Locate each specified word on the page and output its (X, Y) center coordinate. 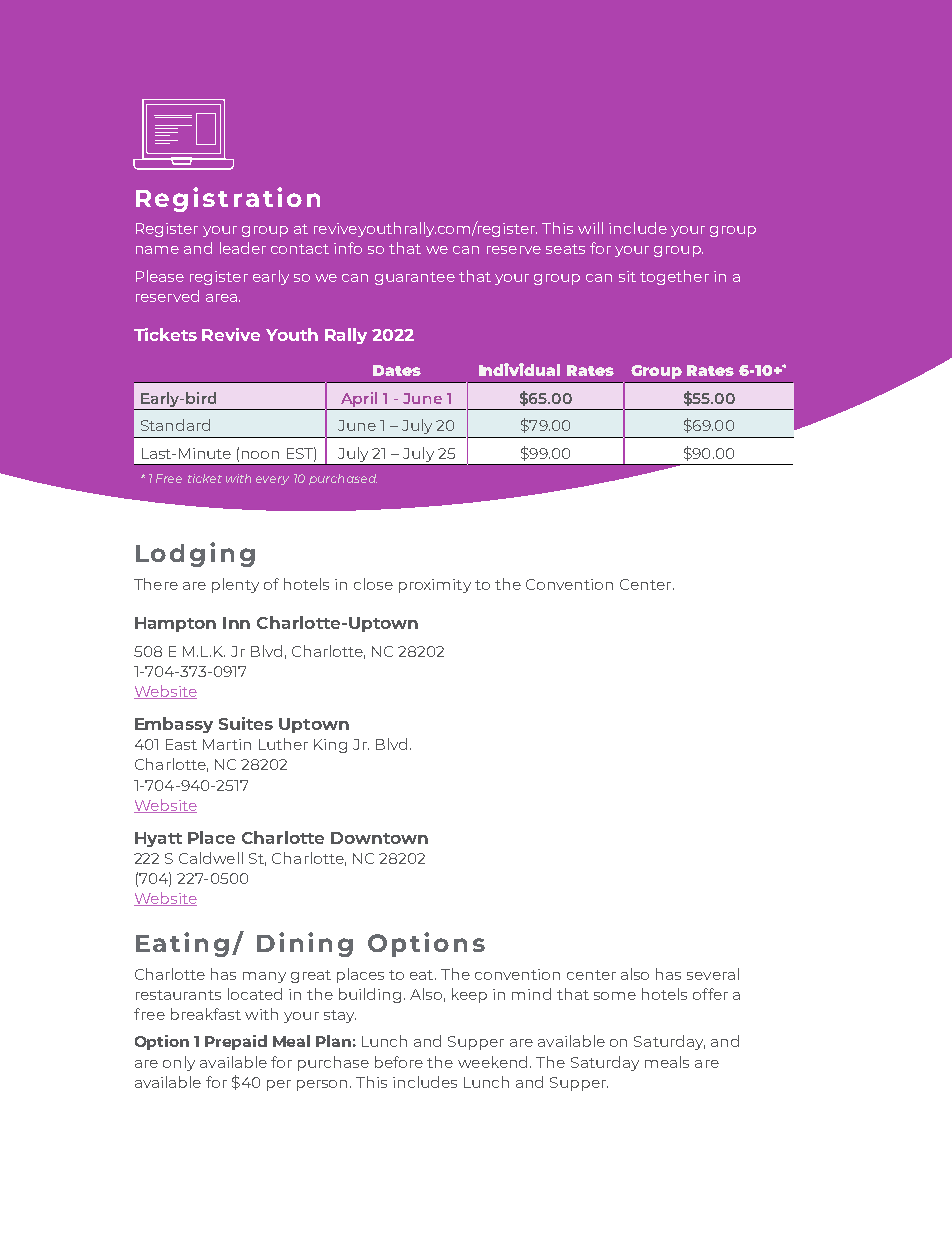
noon (260, 455)
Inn (236, 623)
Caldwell (211, 858)
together (674, 277)
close (373, 584)
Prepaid (236, 1042)
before (399, 1062)
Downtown (379, 838)
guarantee (415, 278)
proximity (435, 586)
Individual (519, 369)
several (713, 974)
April (359, 399)
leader (243, 248)
